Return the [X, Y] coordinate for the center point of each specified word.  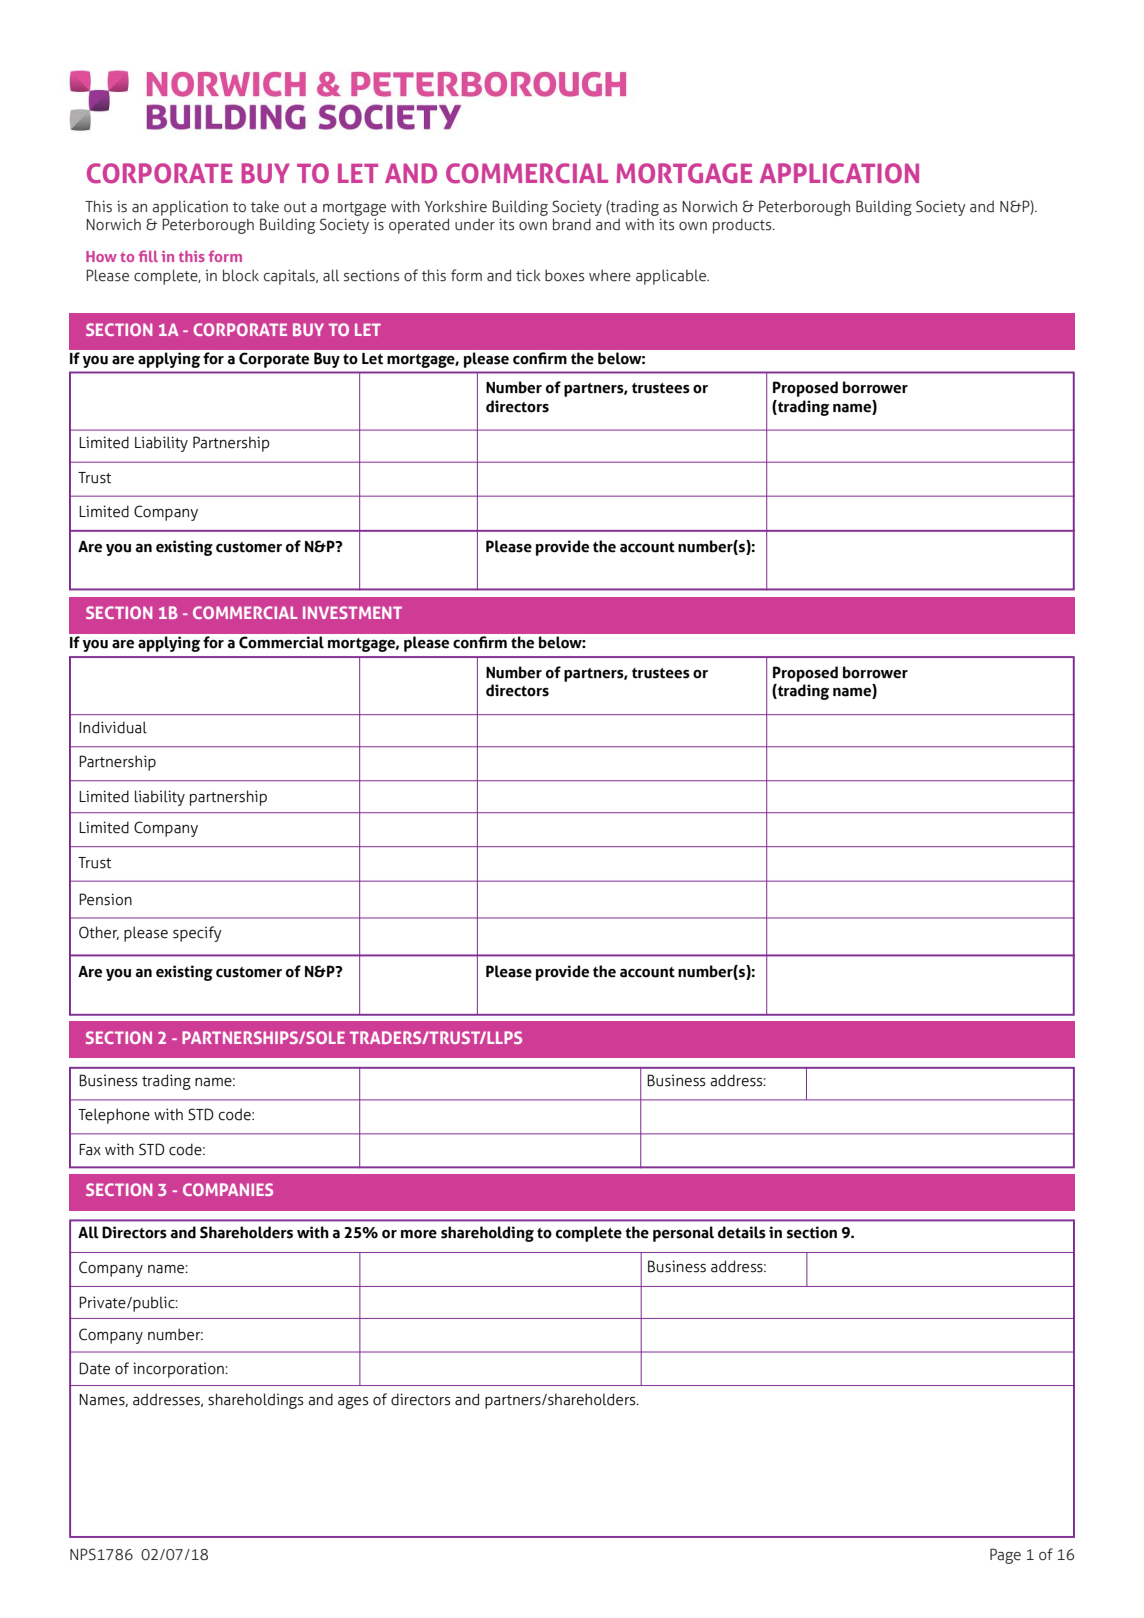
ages [353, 1403]
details [742, 1232]
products [743, 226]
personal [683, 1234]
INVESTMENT [352, 612]
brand [572, 224]
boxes [564, 275]
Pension [105, 899]
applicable [672, 277]
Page [1005, 1556]
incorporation [179, 1370]
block [241, 275]
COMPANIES [228, 1189]
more [419, 1234]
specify [197, 934]
